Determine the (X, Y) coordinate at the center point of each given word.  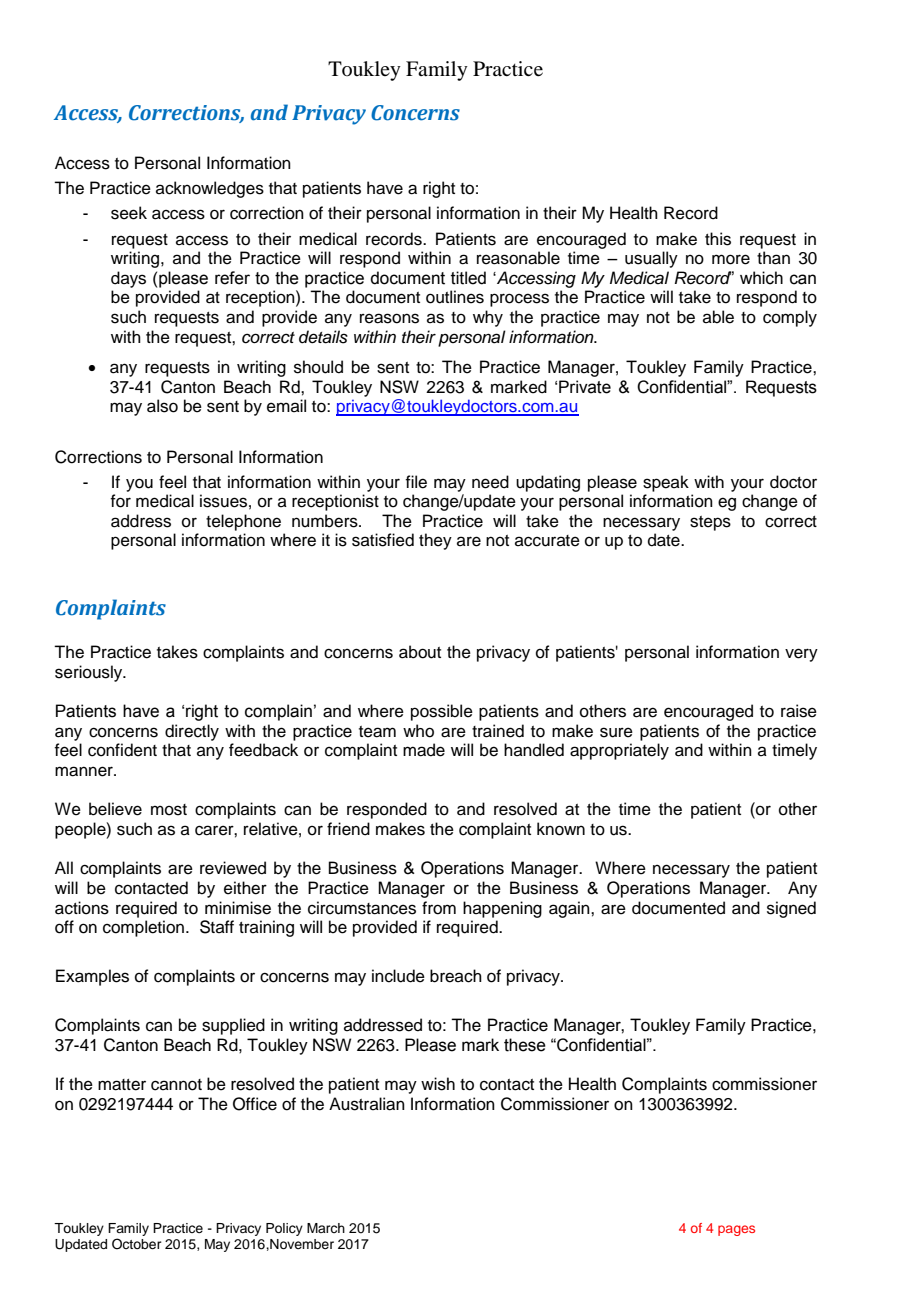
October (137, 1244)
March (326, 1228)
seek (129, 213)
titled (468, 278)
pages (736, 1230)
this (718, 239)
